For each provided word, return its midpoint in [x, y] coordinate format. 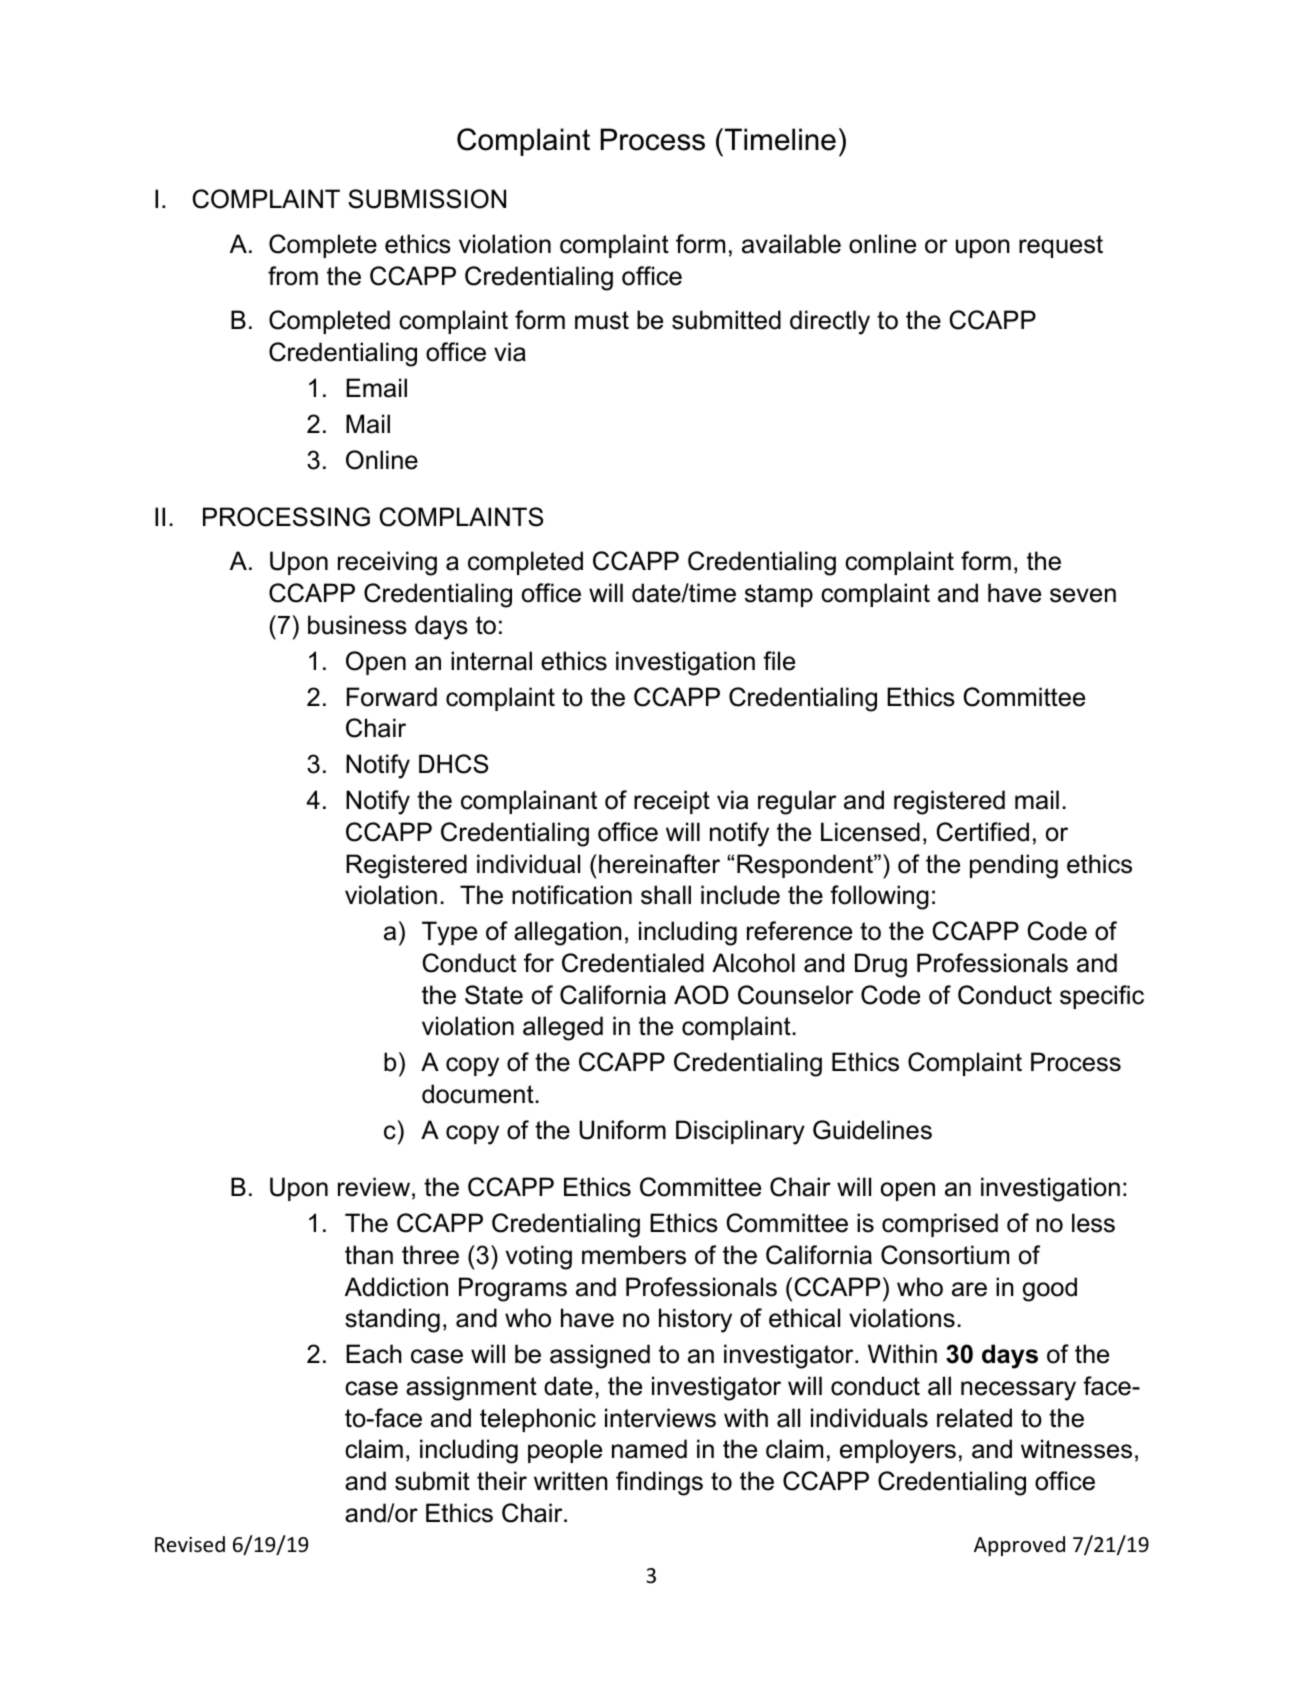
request [1061, 246]
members [634, 1255]
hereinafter [659, 864]
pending [1014, 866]
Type [449, 933]
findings [659, 1483]
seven [1083, 595]
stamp [779, 595]
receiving [387, 563]
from [293, 276]
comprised [940, 1225]
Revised [190, 1544]
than [369, 1255]
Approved [1019, 1546]
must [602, 320]
